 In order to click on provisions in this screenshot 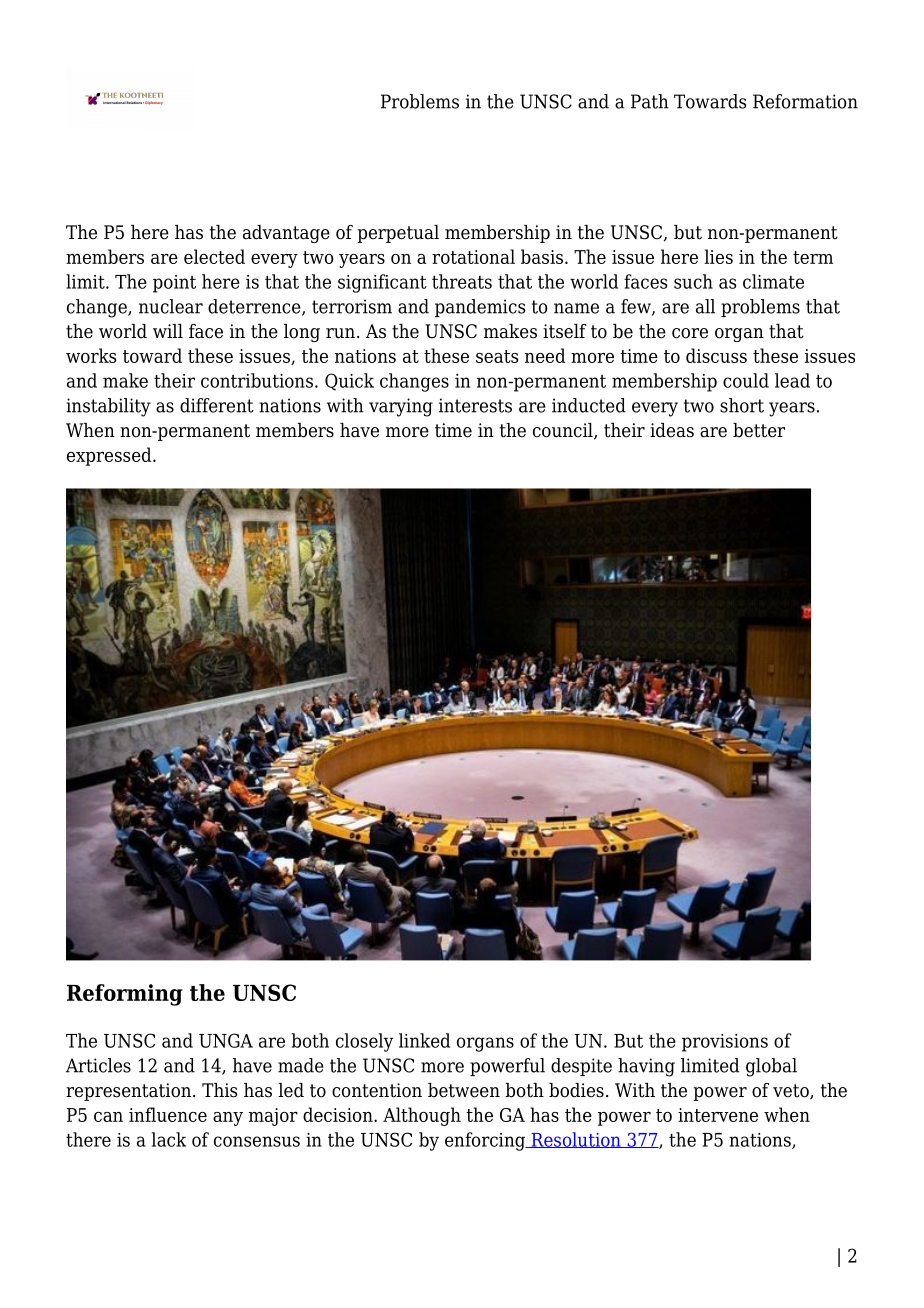, I will do `click(725, 1043)`.
